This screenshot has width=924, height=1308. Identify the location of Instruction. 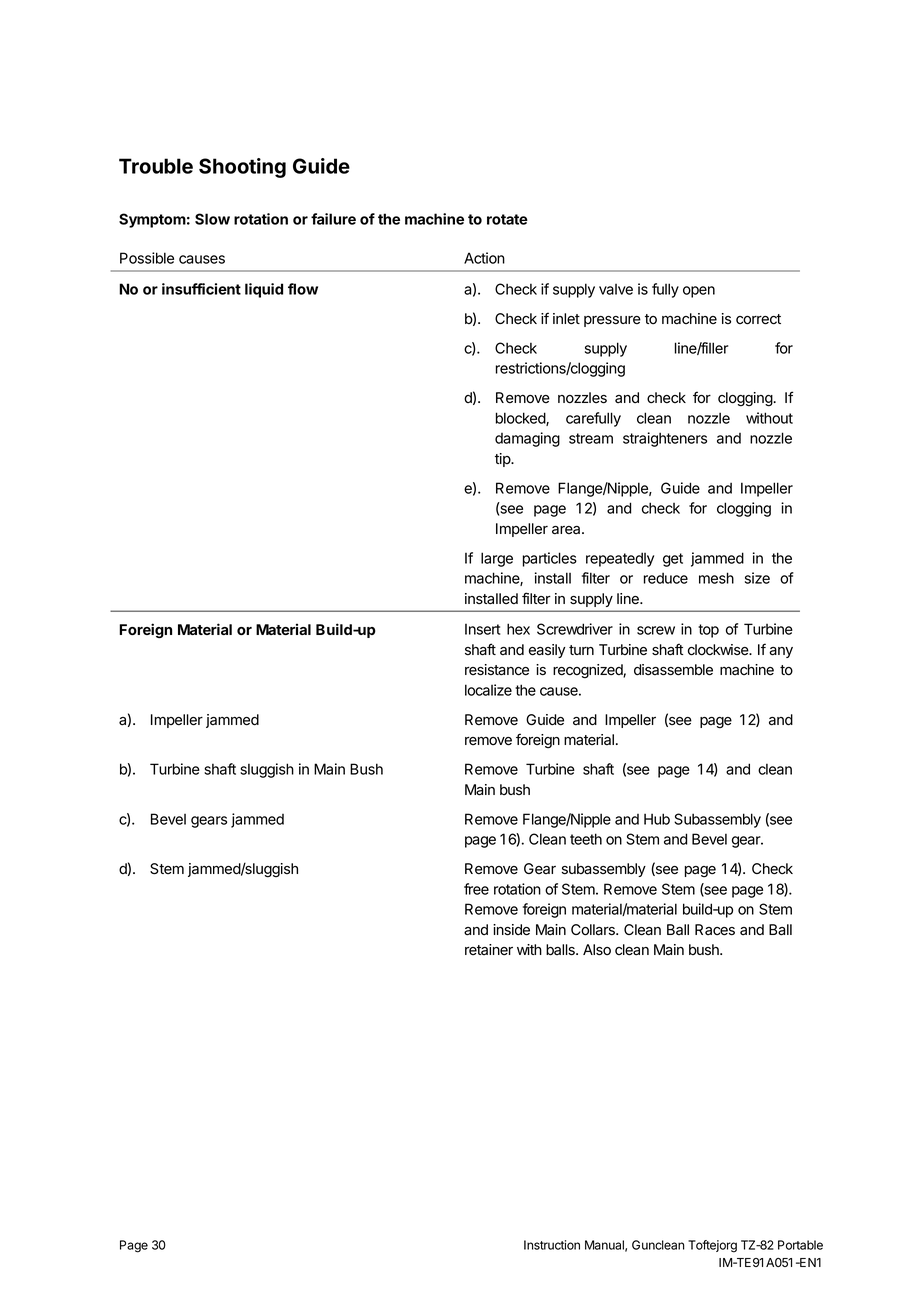
(552, 1245).
